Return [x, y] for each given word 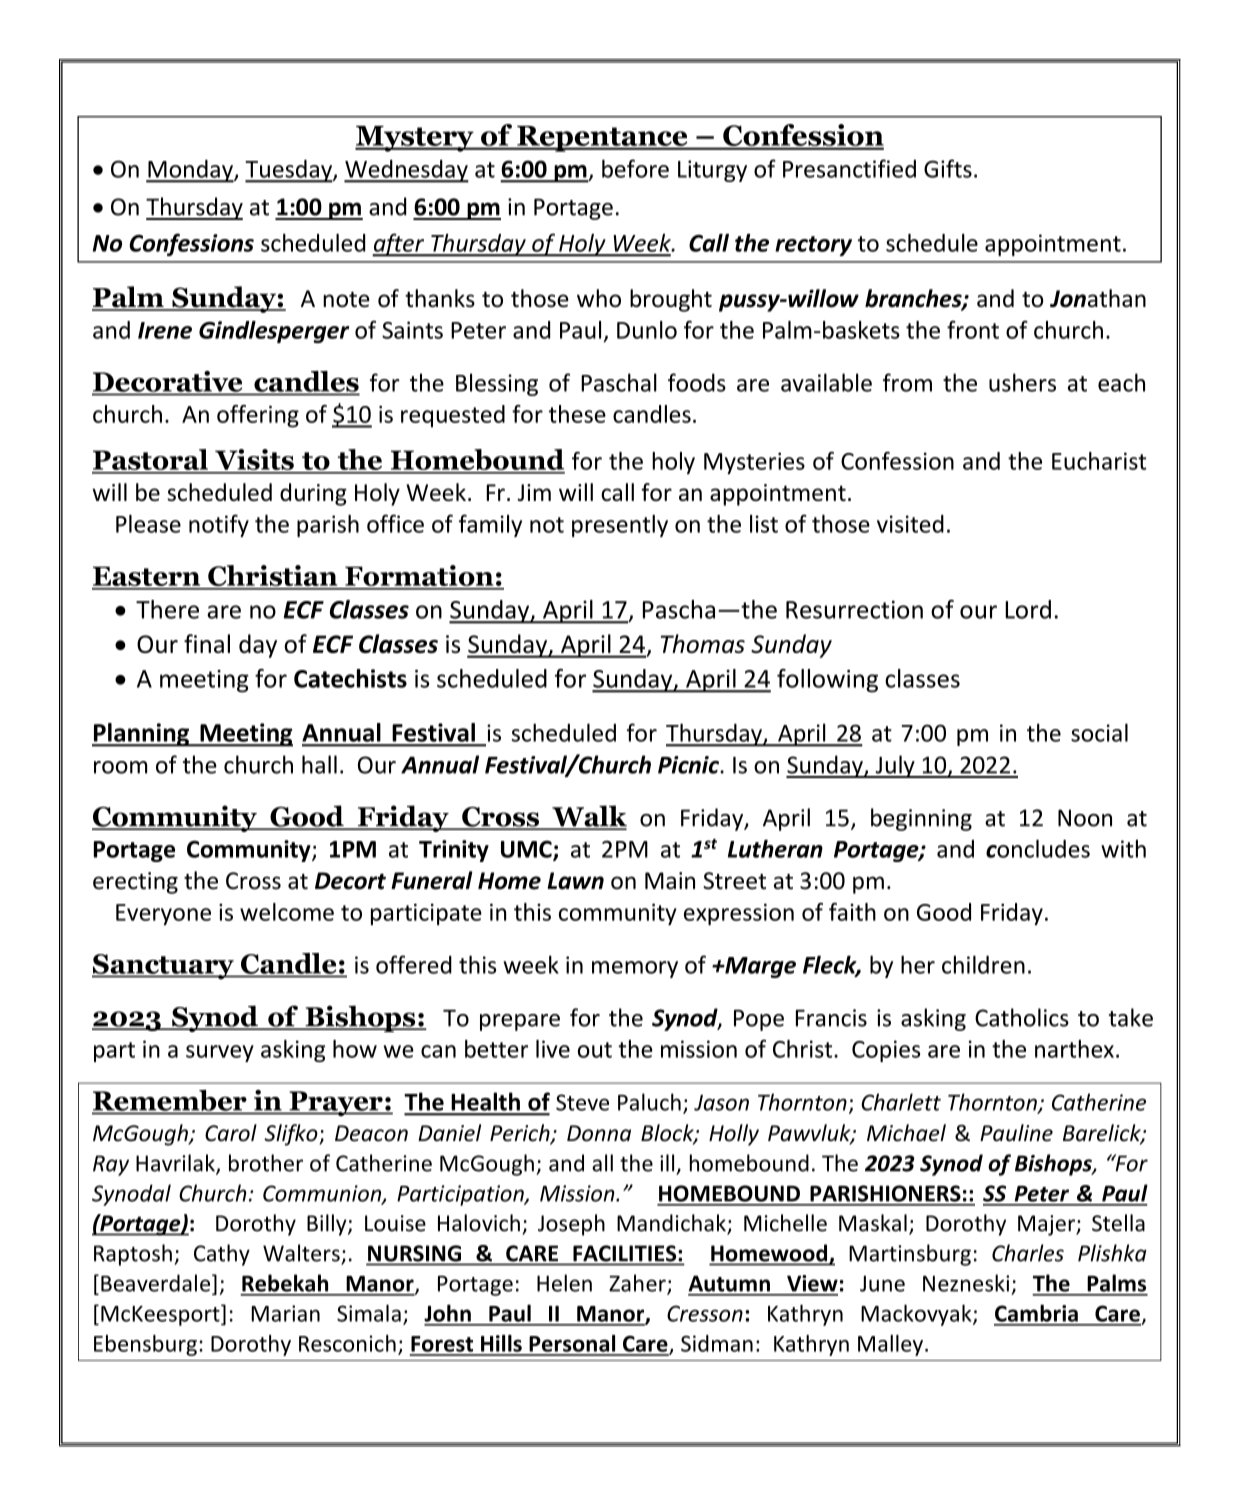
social [1099, 732]
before [635, 168]
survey [220, 1053]
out [595, 1050]
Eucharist [1099, 461]
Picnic [689, 765]
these [577, 414]
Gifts [948, 168]
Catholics [1022, 1017]
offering [258, 416]
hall [319, 764]
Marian [285, 1313]
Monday [190, 171]
